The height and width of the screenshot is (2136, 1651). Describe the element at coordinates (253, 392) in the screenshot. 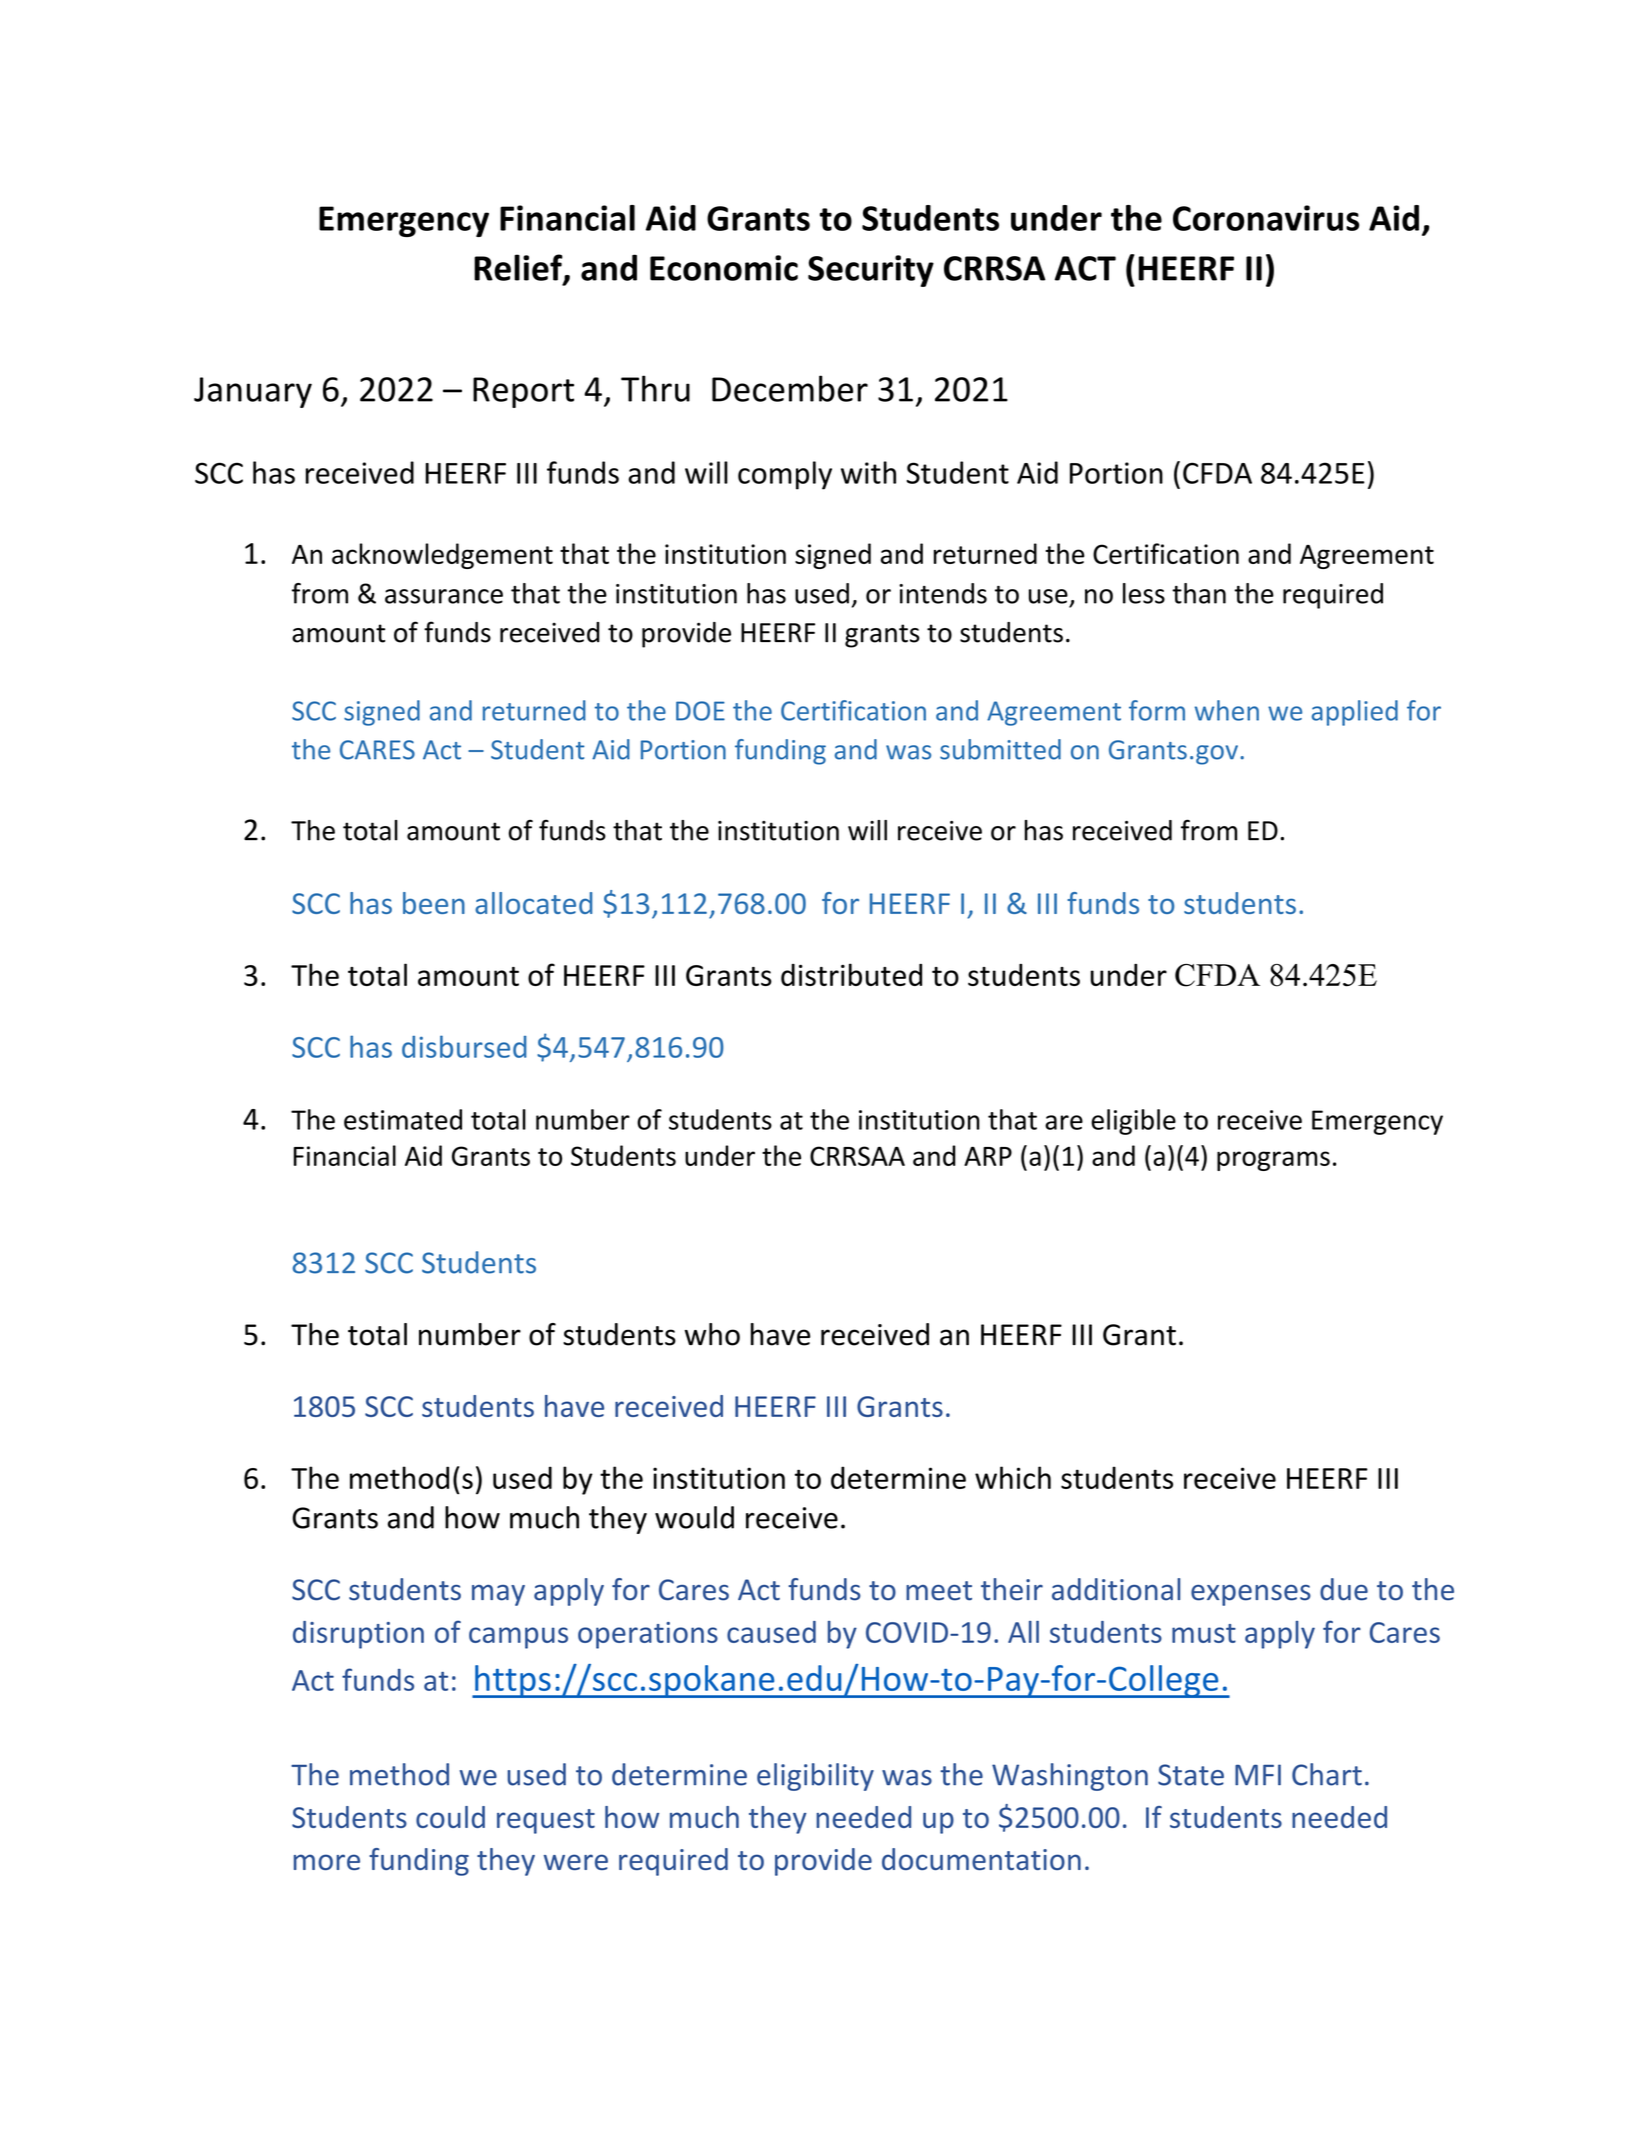

I see `January` at that location.
